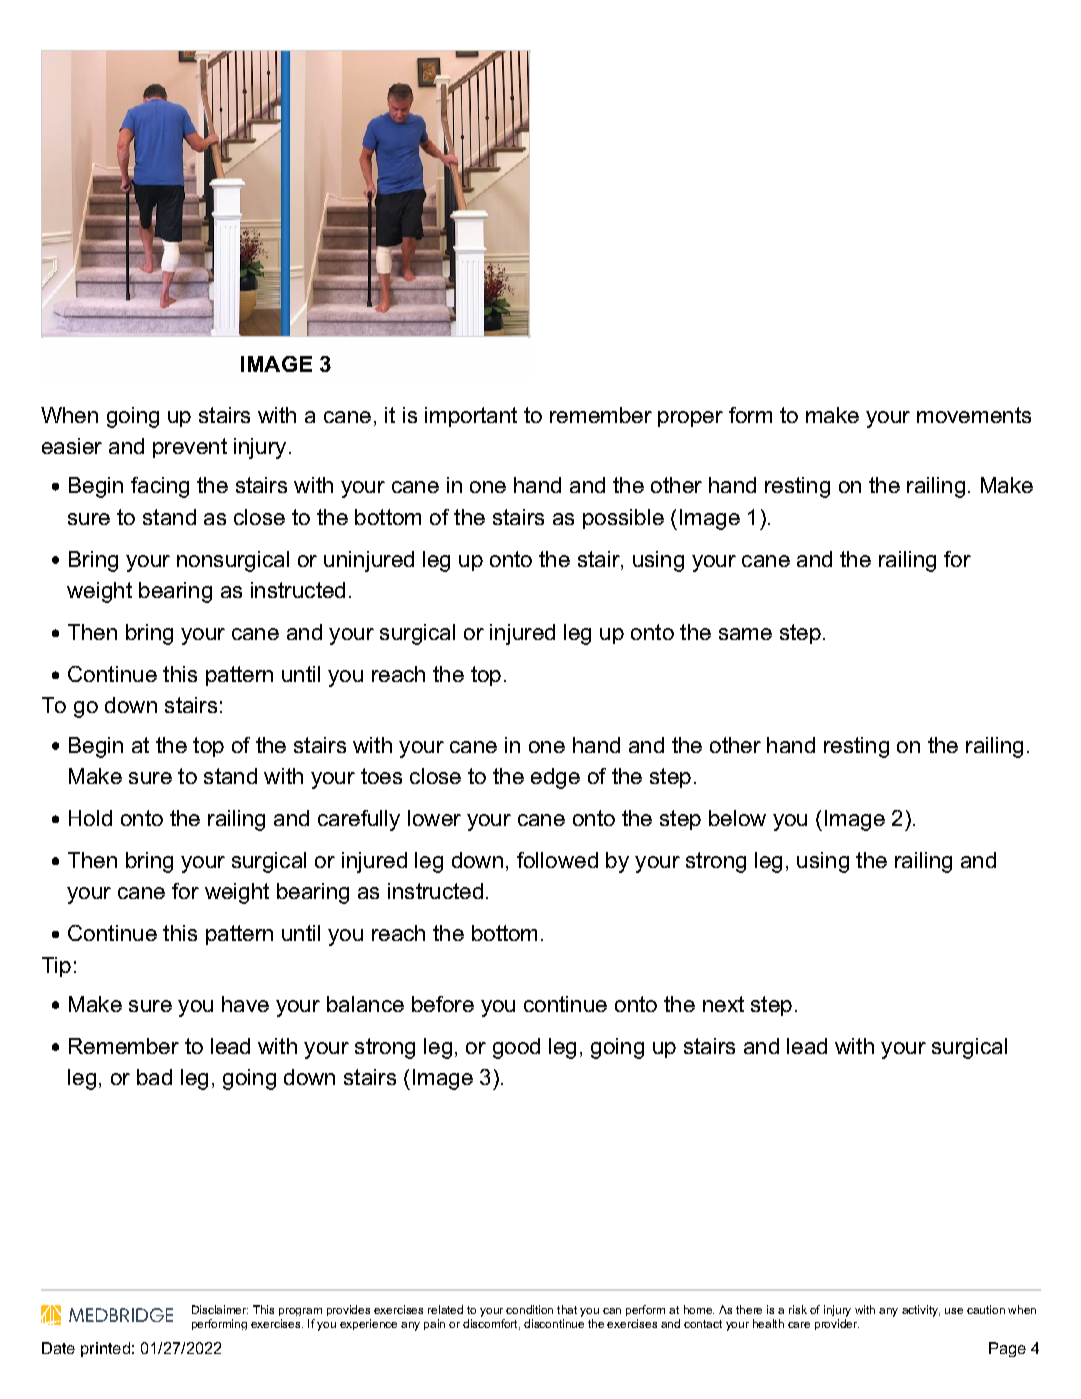 This screenshot has width=1081, height=1399. I want to click on condition, so click(529, 1309).
